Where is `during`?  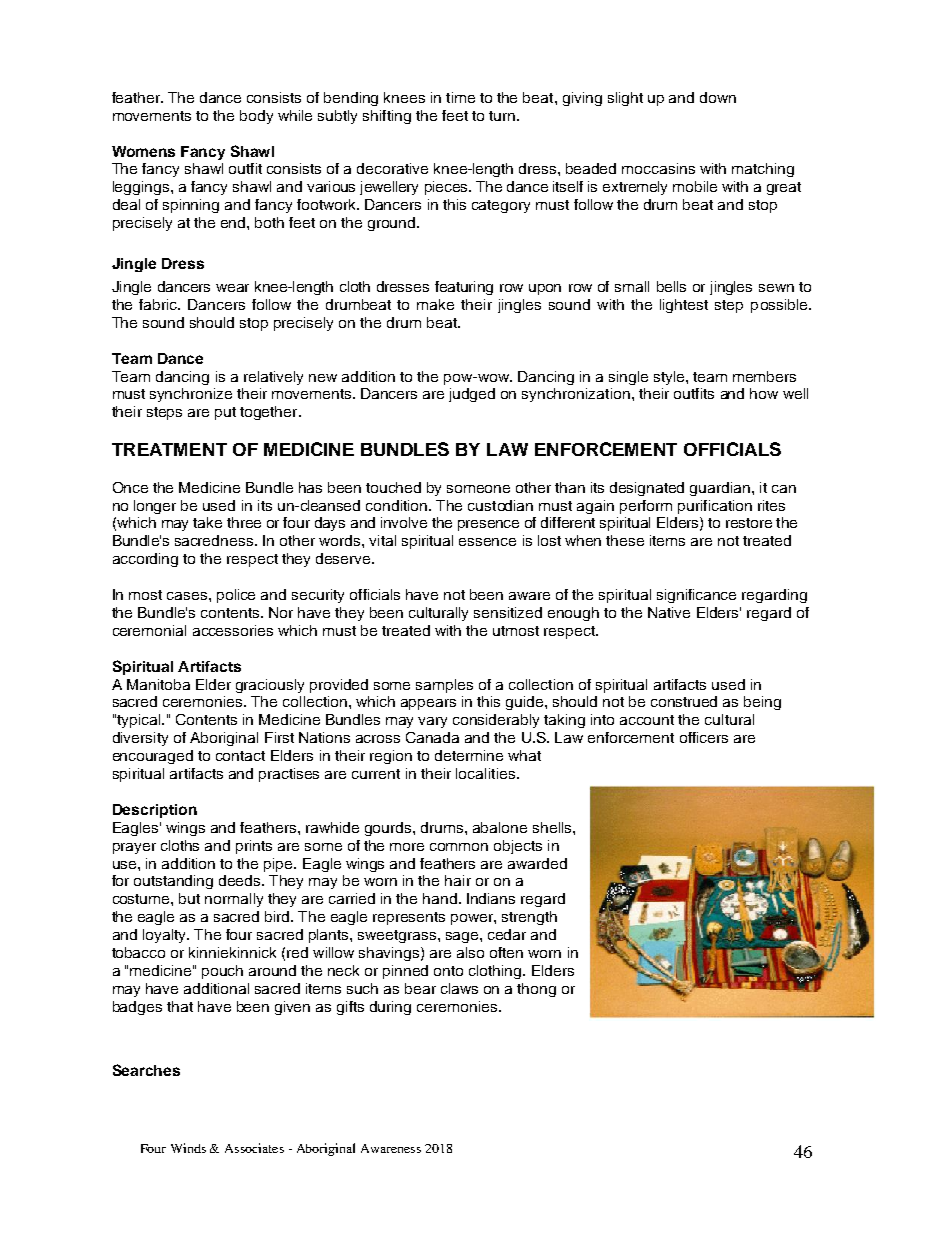 during is located at coordinates (390, 1008).
